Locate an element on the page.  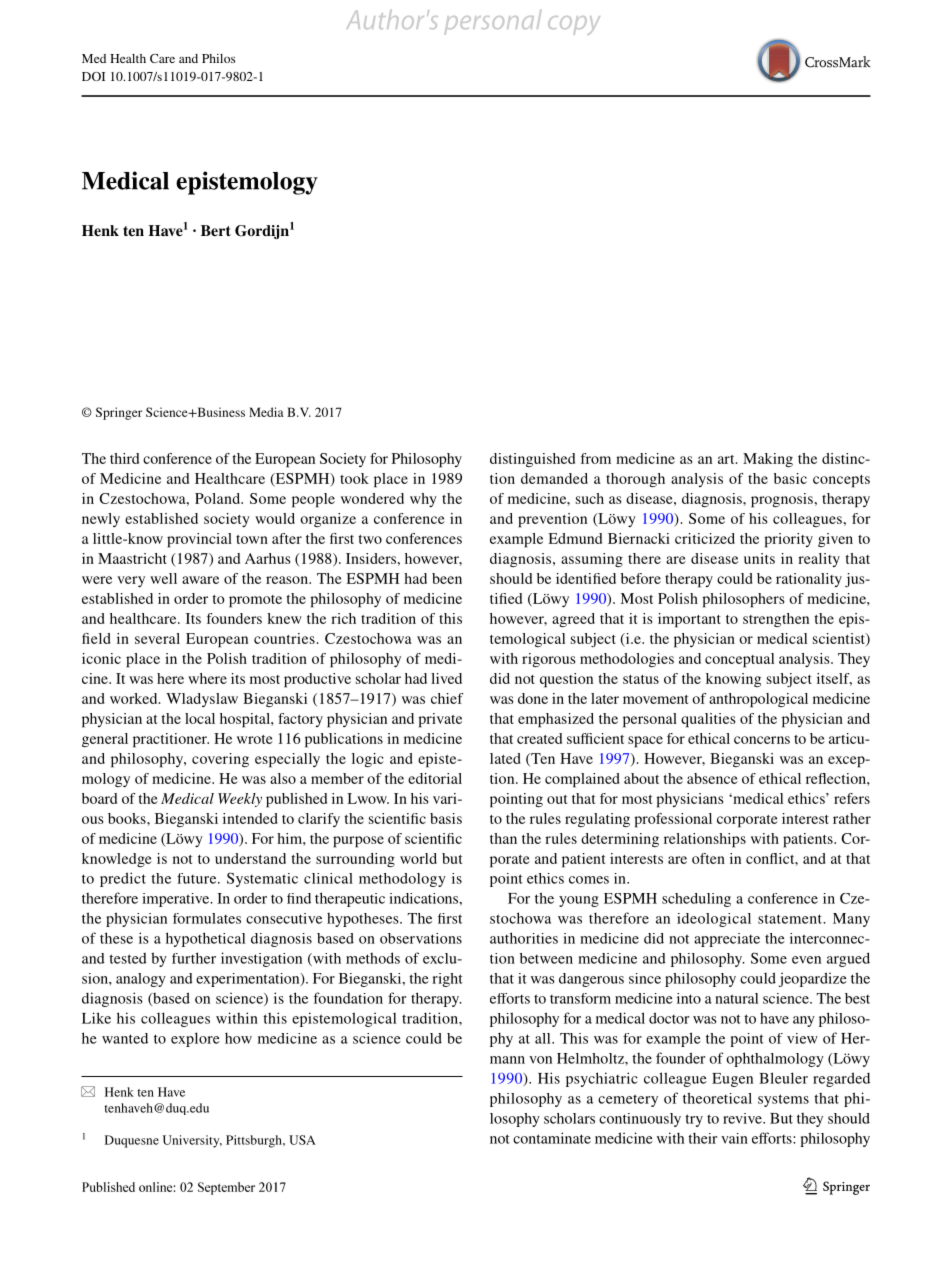
copy is located at coordinates (574, 25).
